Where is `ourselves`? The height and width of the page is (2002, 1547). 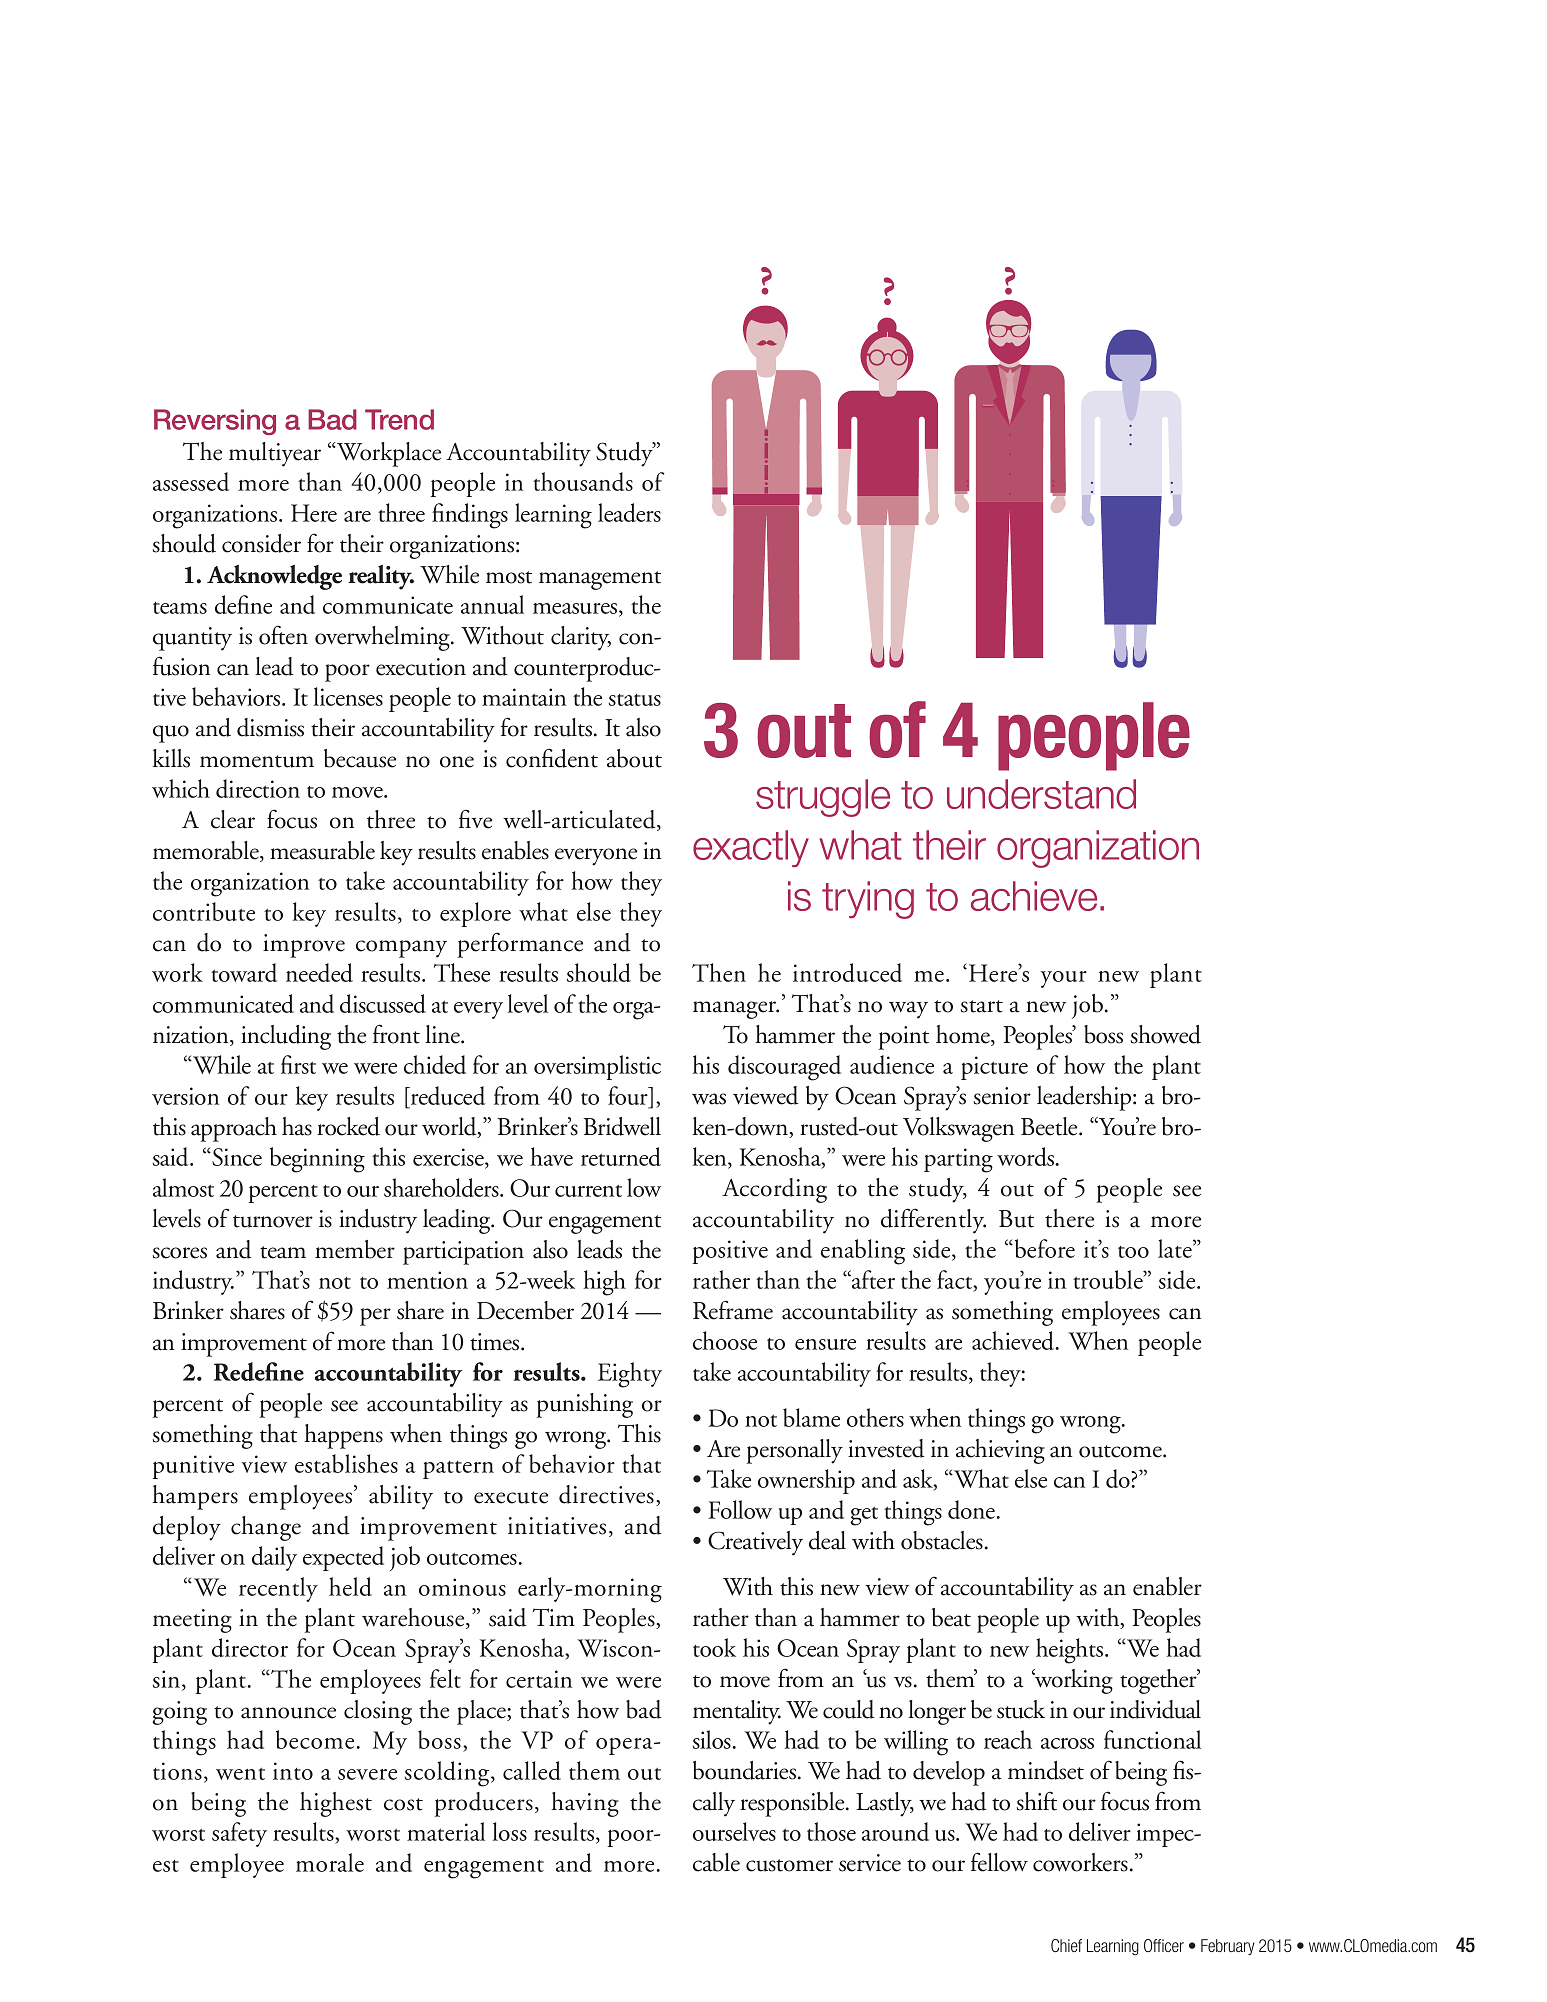
ourselves is located at coordinates (734, 1831).
